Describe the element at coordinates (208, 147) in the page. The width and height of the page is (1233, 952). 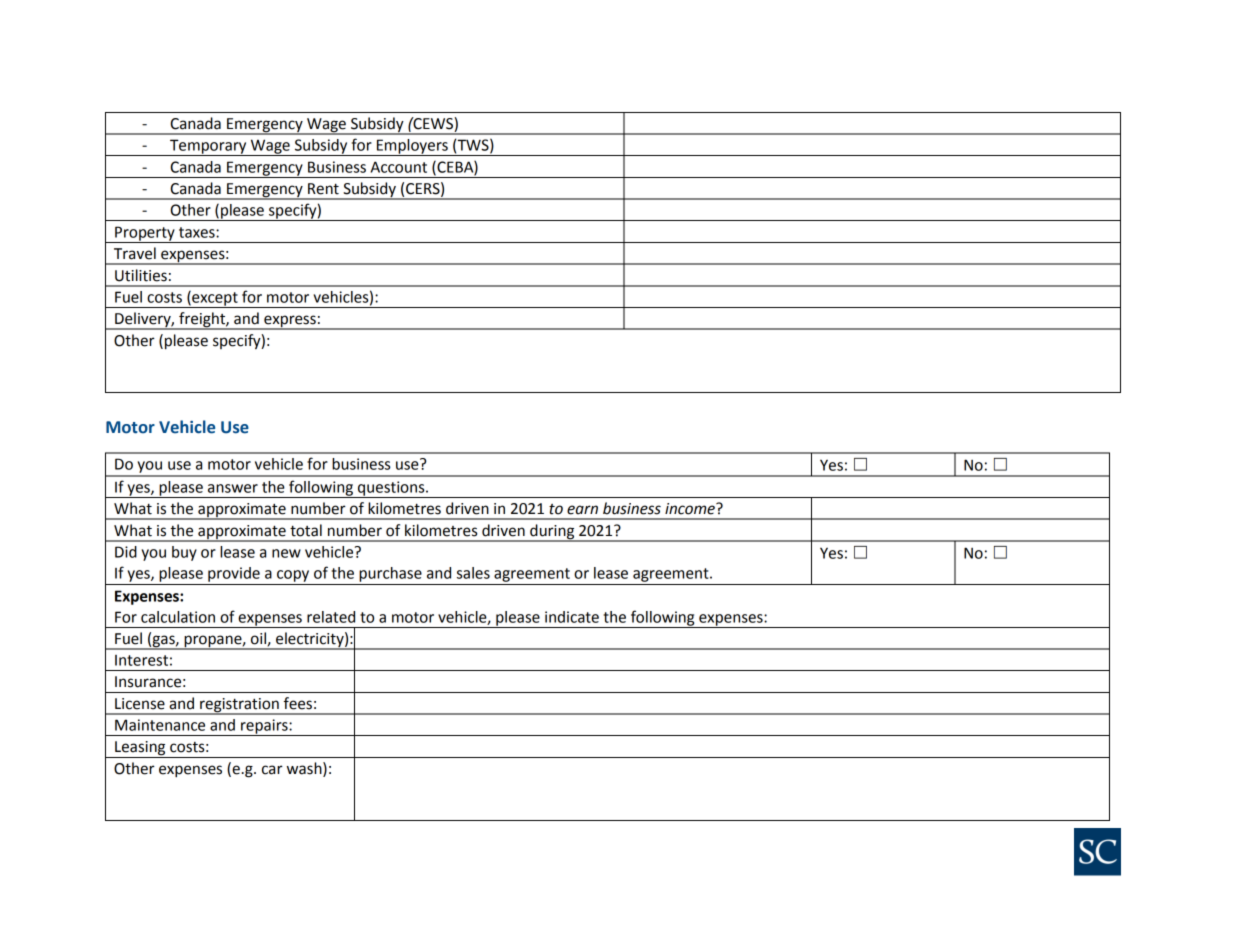
I see `Temporary` at that location.
